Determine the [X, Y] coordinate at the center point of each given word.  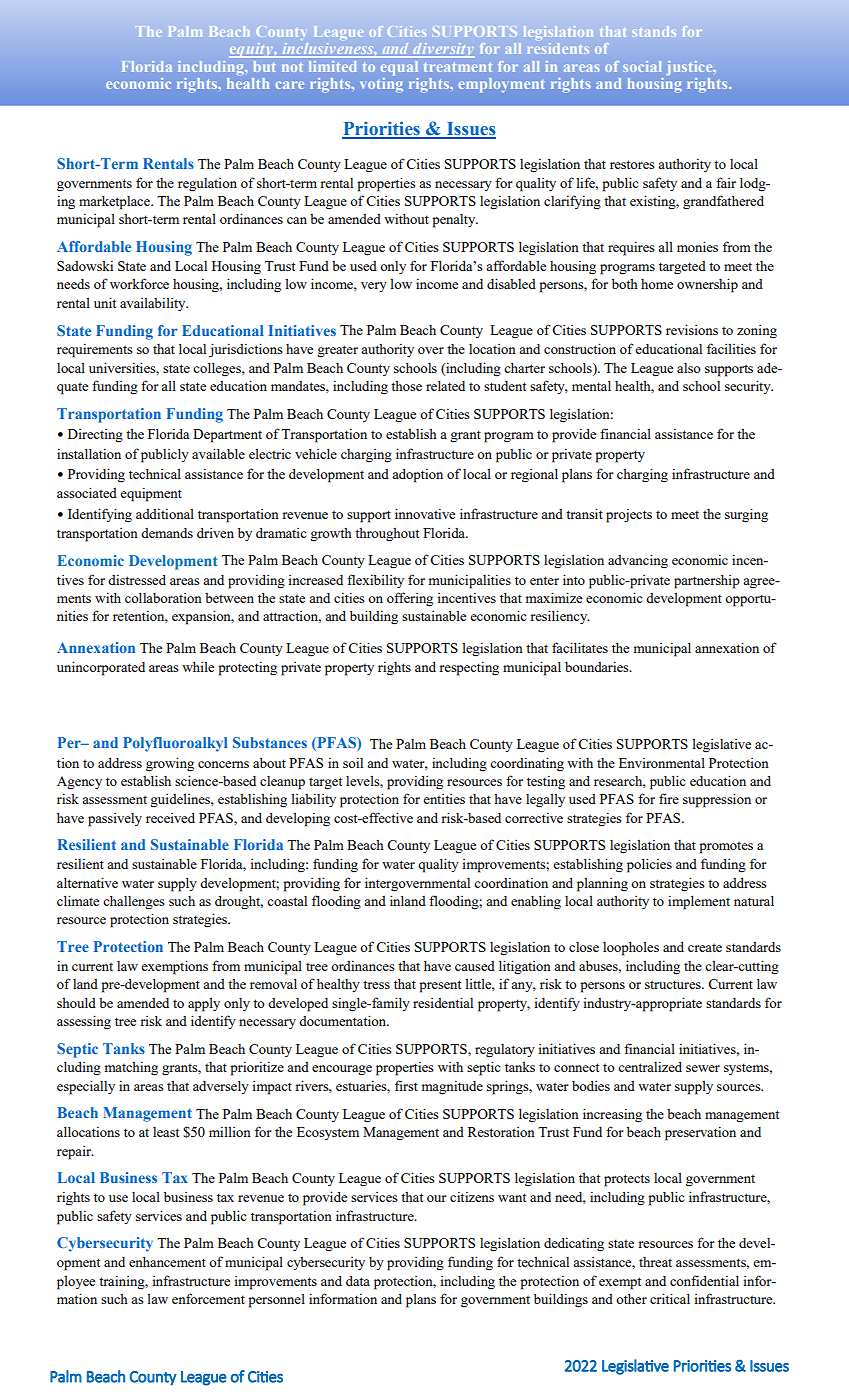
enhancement [167, 1262]
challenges [134, 903]
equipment [151, 494]
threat [655, 1262]
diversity [443, 50]
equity [252, 50]
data [358, 1280]
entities [444, 799]
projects [629, 516]
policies [649, 865]
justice [690, 68]
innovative [425, 513]
